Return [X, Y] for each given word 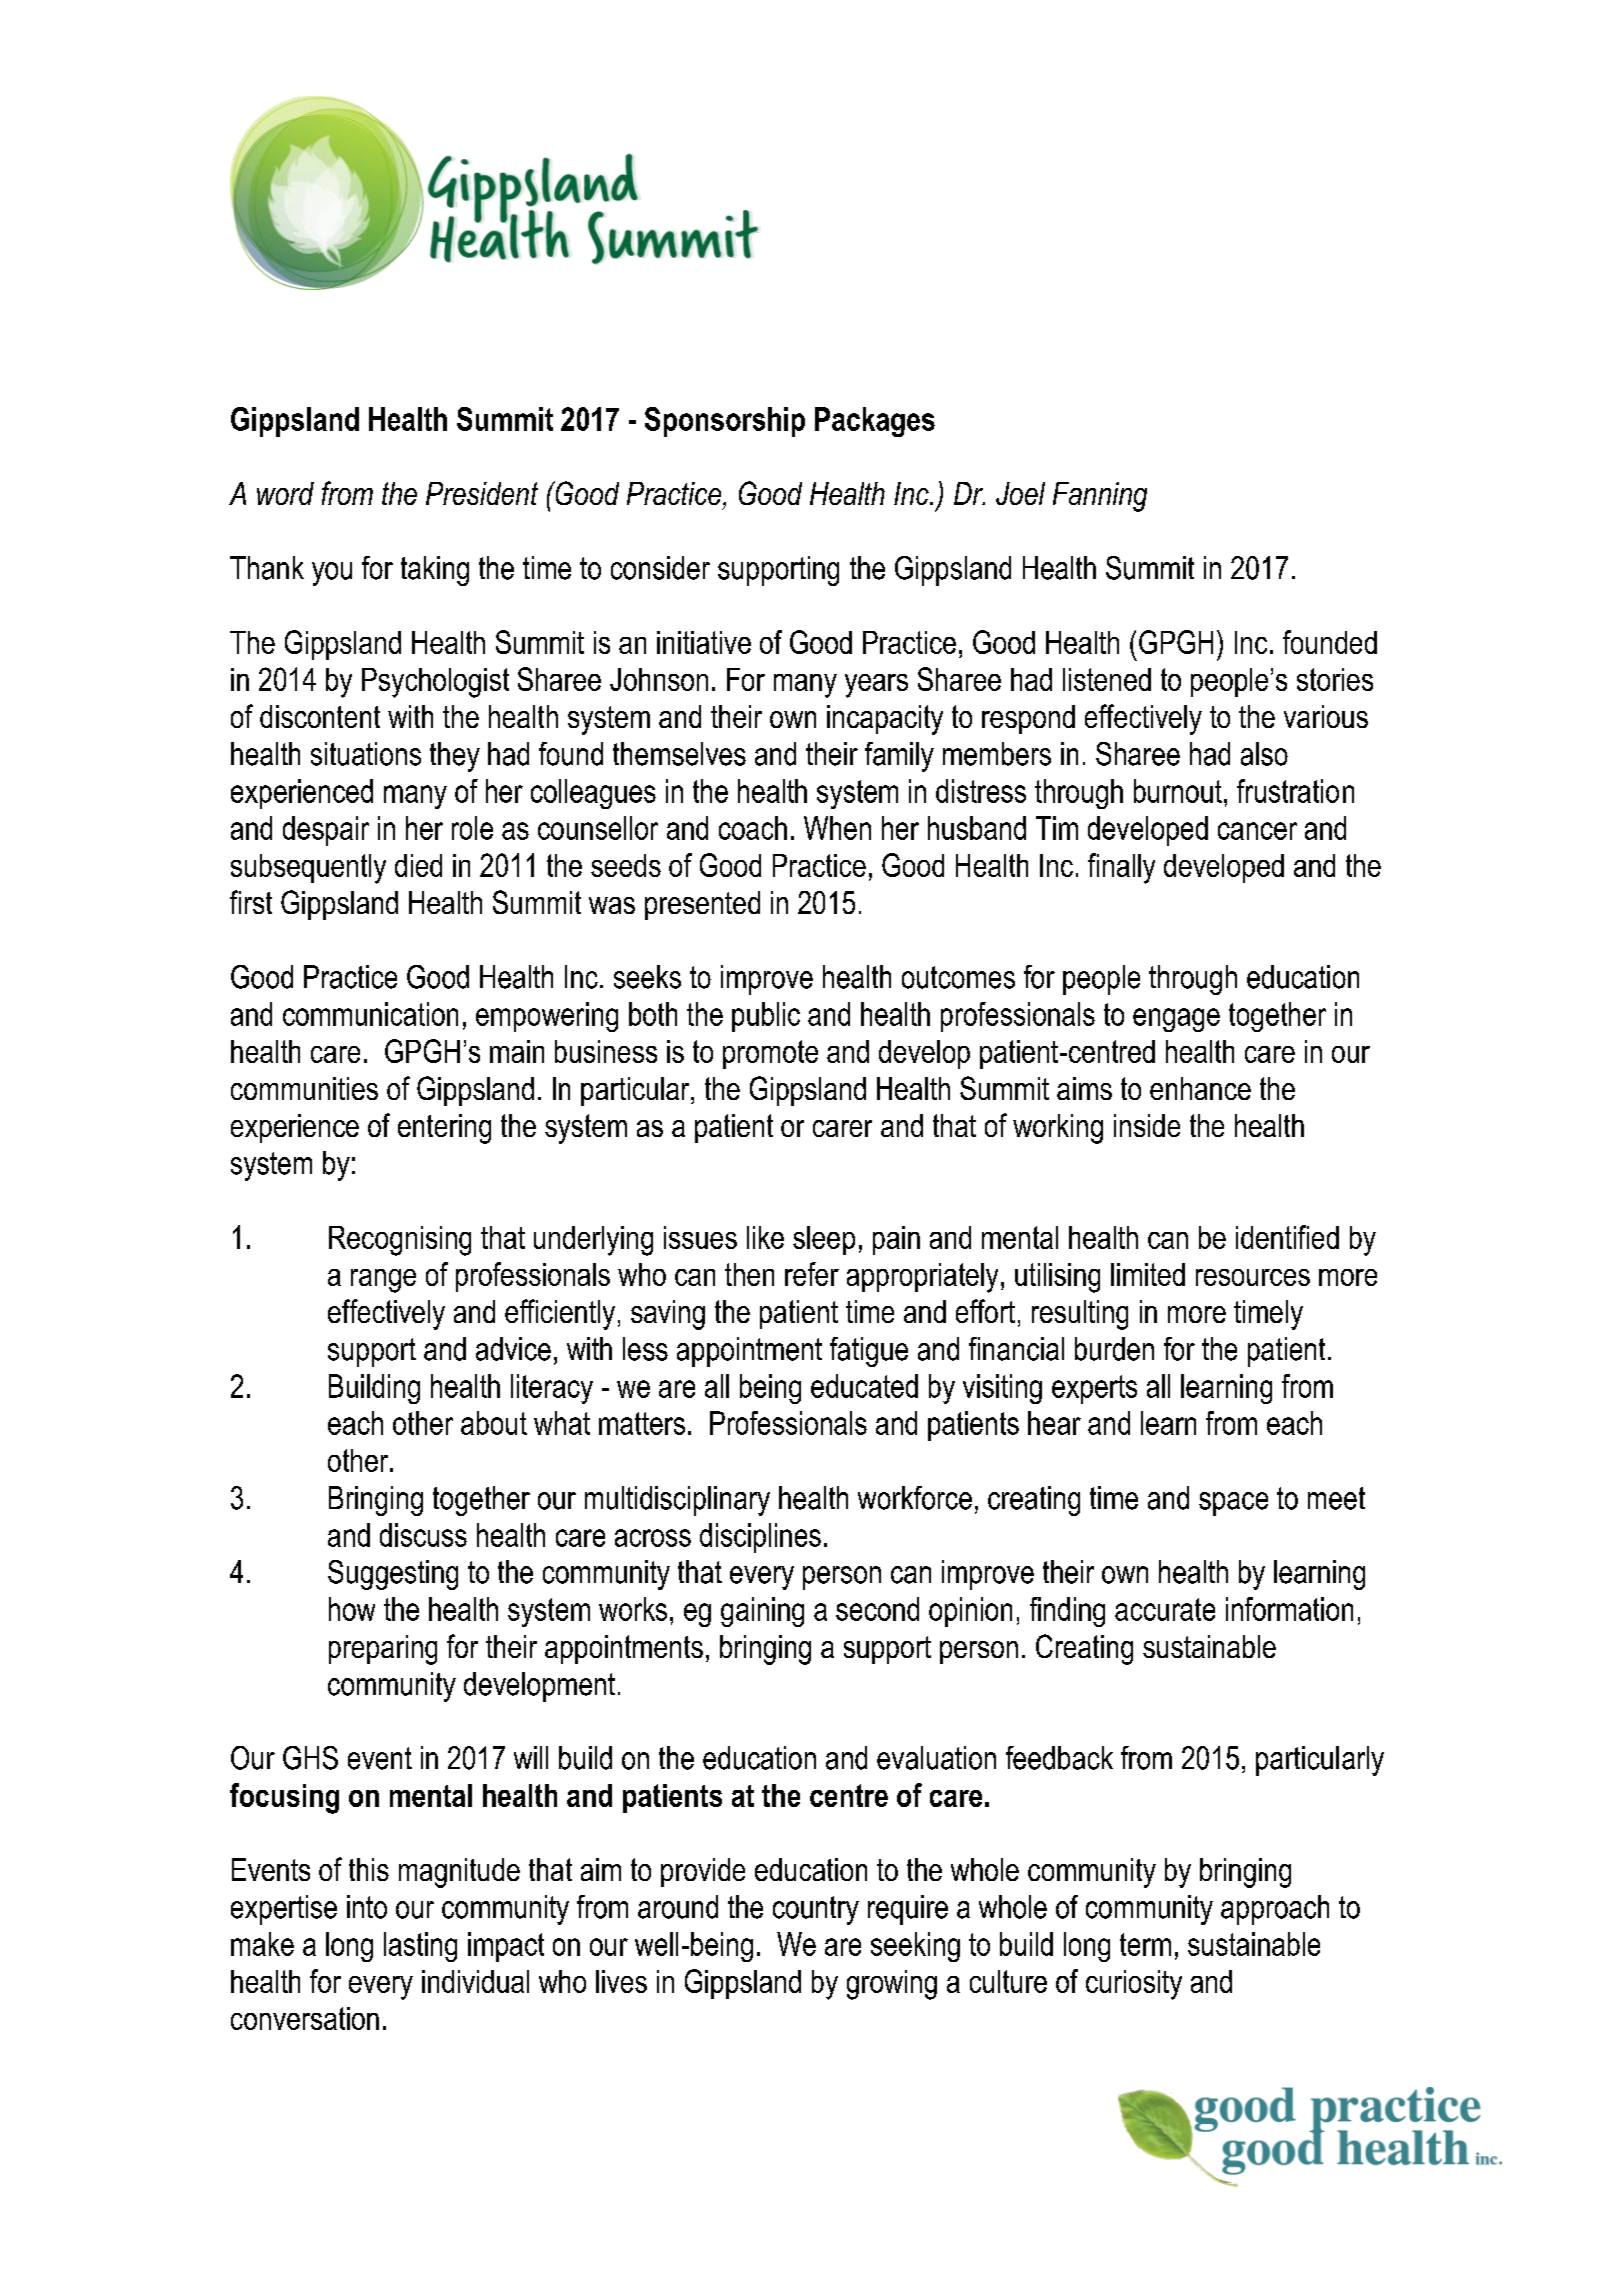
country [816, 1910]
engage [1176, 1020]
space [1233, 1504]
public [766, 1017]
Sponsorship [725, 422]
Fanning [1100, 497]
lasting [420, 1947]
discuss [423, 1535]
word [285, 493]
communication [370, 1014]
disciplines [760, 1538]
